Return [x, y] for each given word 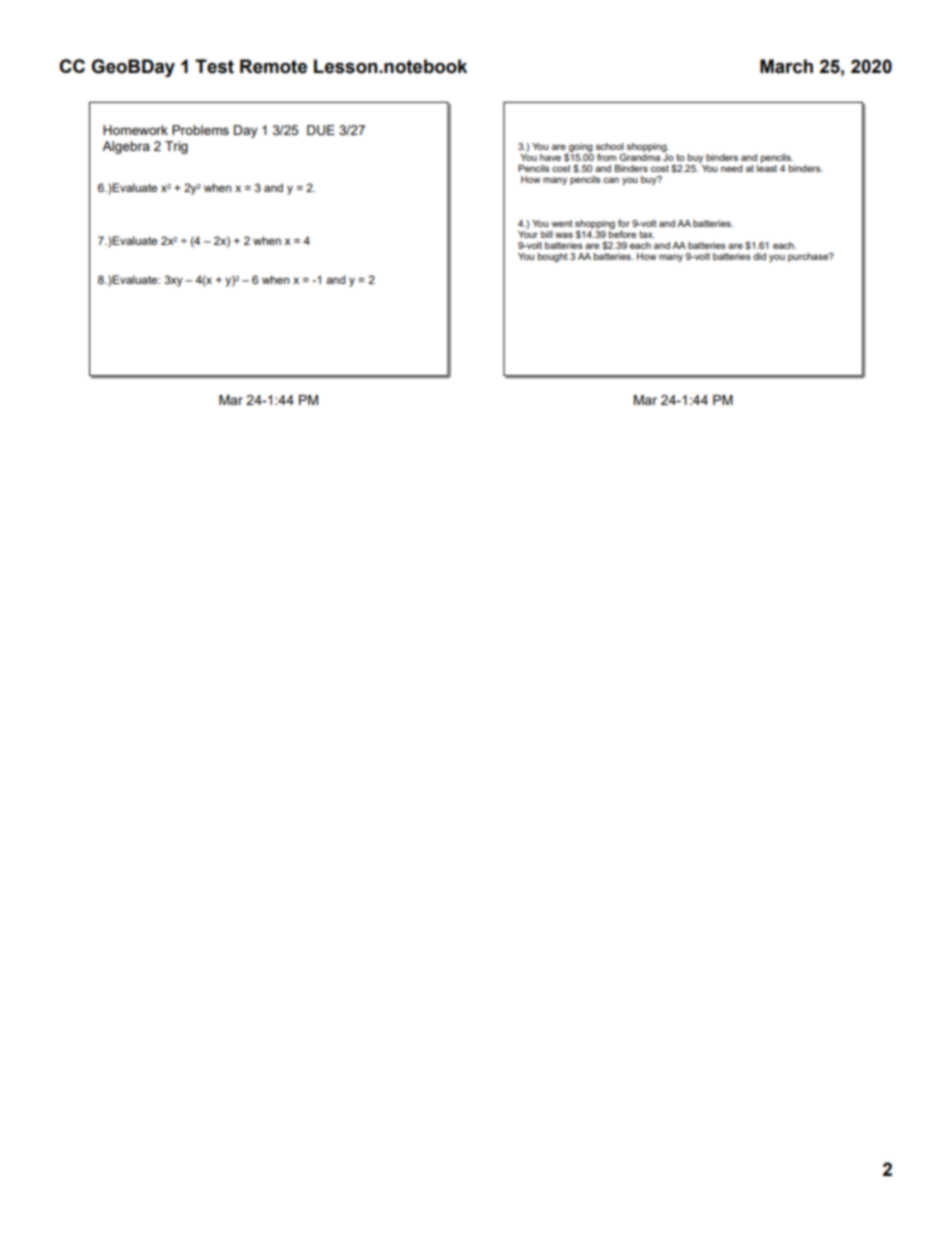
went [562, 223]
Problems [200, 130]
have [550, 157]
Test [214, 66]
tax [647, 234]
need [732, 168]
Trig [176, 147]
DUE [321, 130]
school [610, 146]
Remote [273, 66]
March [786, 66]
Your [528, 233]
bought [553, 257]
